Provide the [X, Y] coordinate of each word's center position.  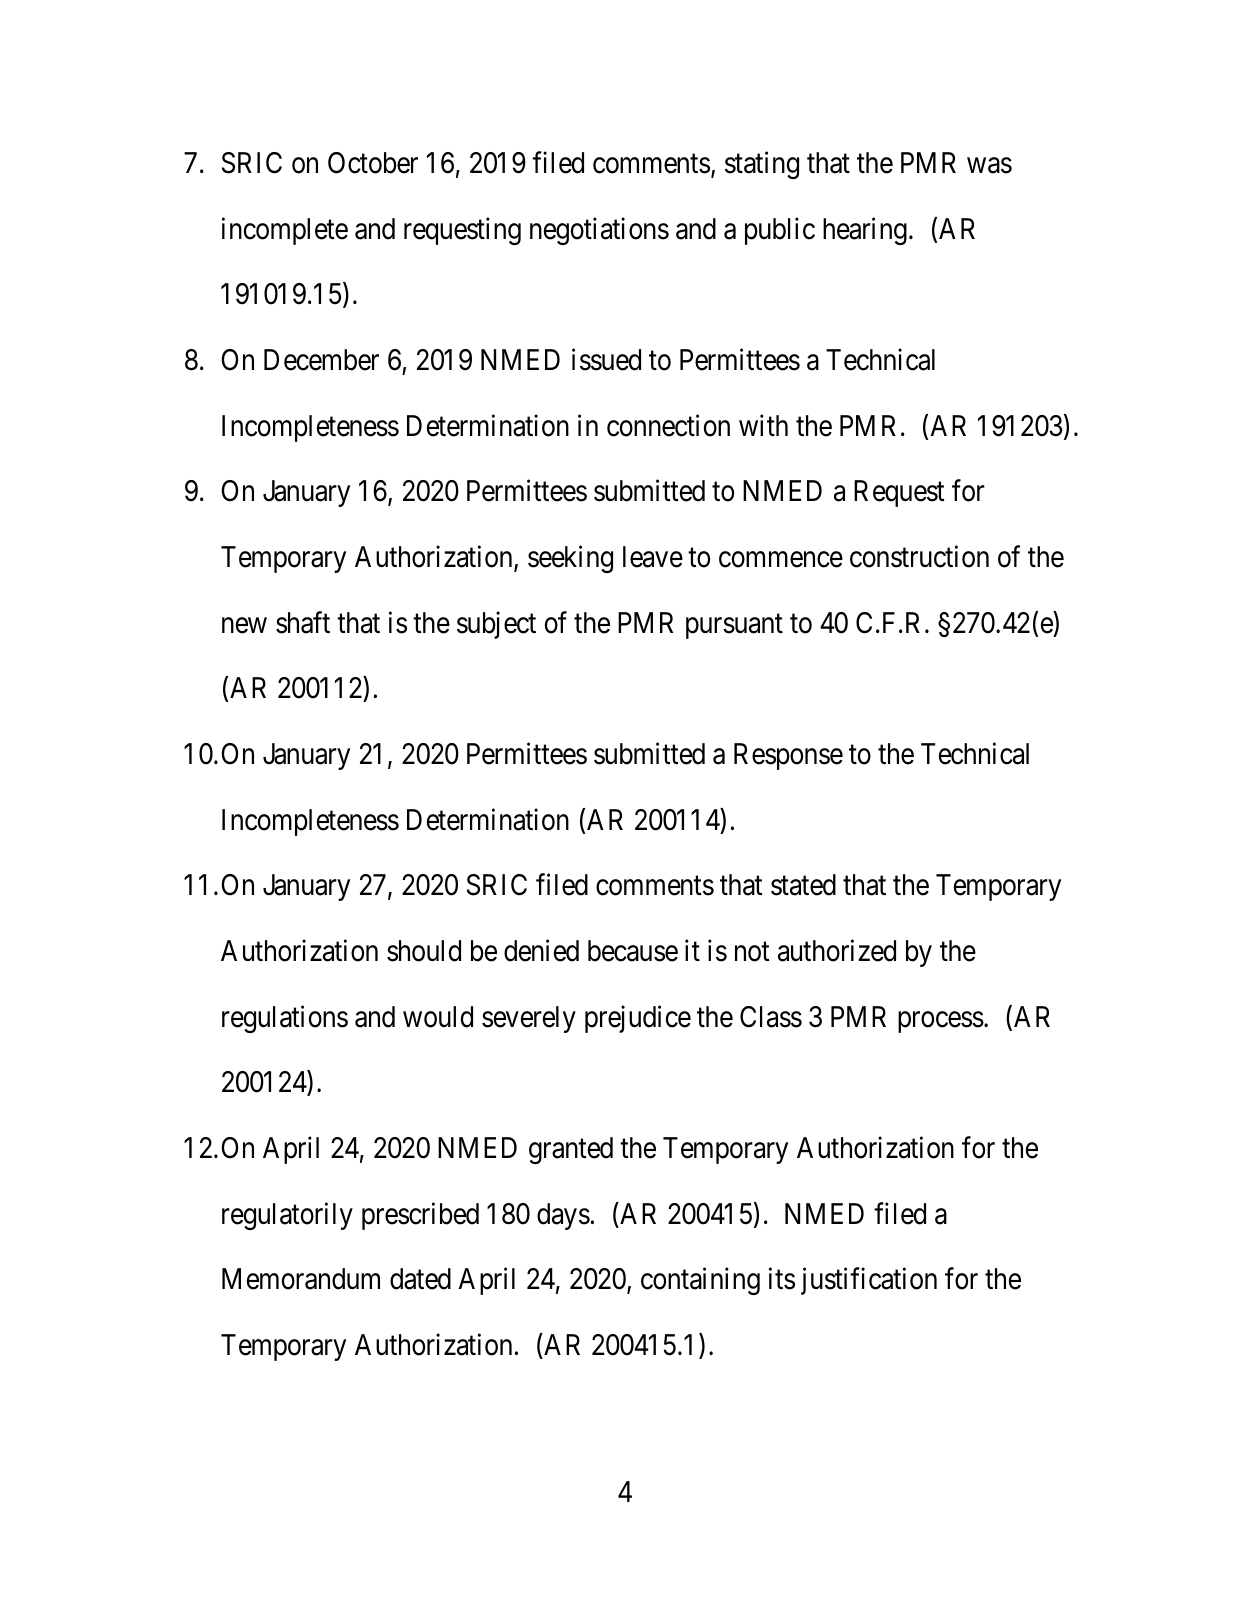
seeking [570, 559]
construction [919, 557]
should [424, 951]
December [321, 360]
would [438, 1017]
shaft [303, 622]
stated [803, 885]
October [373, 163]
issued [606, 359]
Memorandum [301, 1279]
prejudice [638, 1019]
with [763, 425]
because [633, 951]
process [941, 1022]
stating [762, 165]
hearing [865, 231]
